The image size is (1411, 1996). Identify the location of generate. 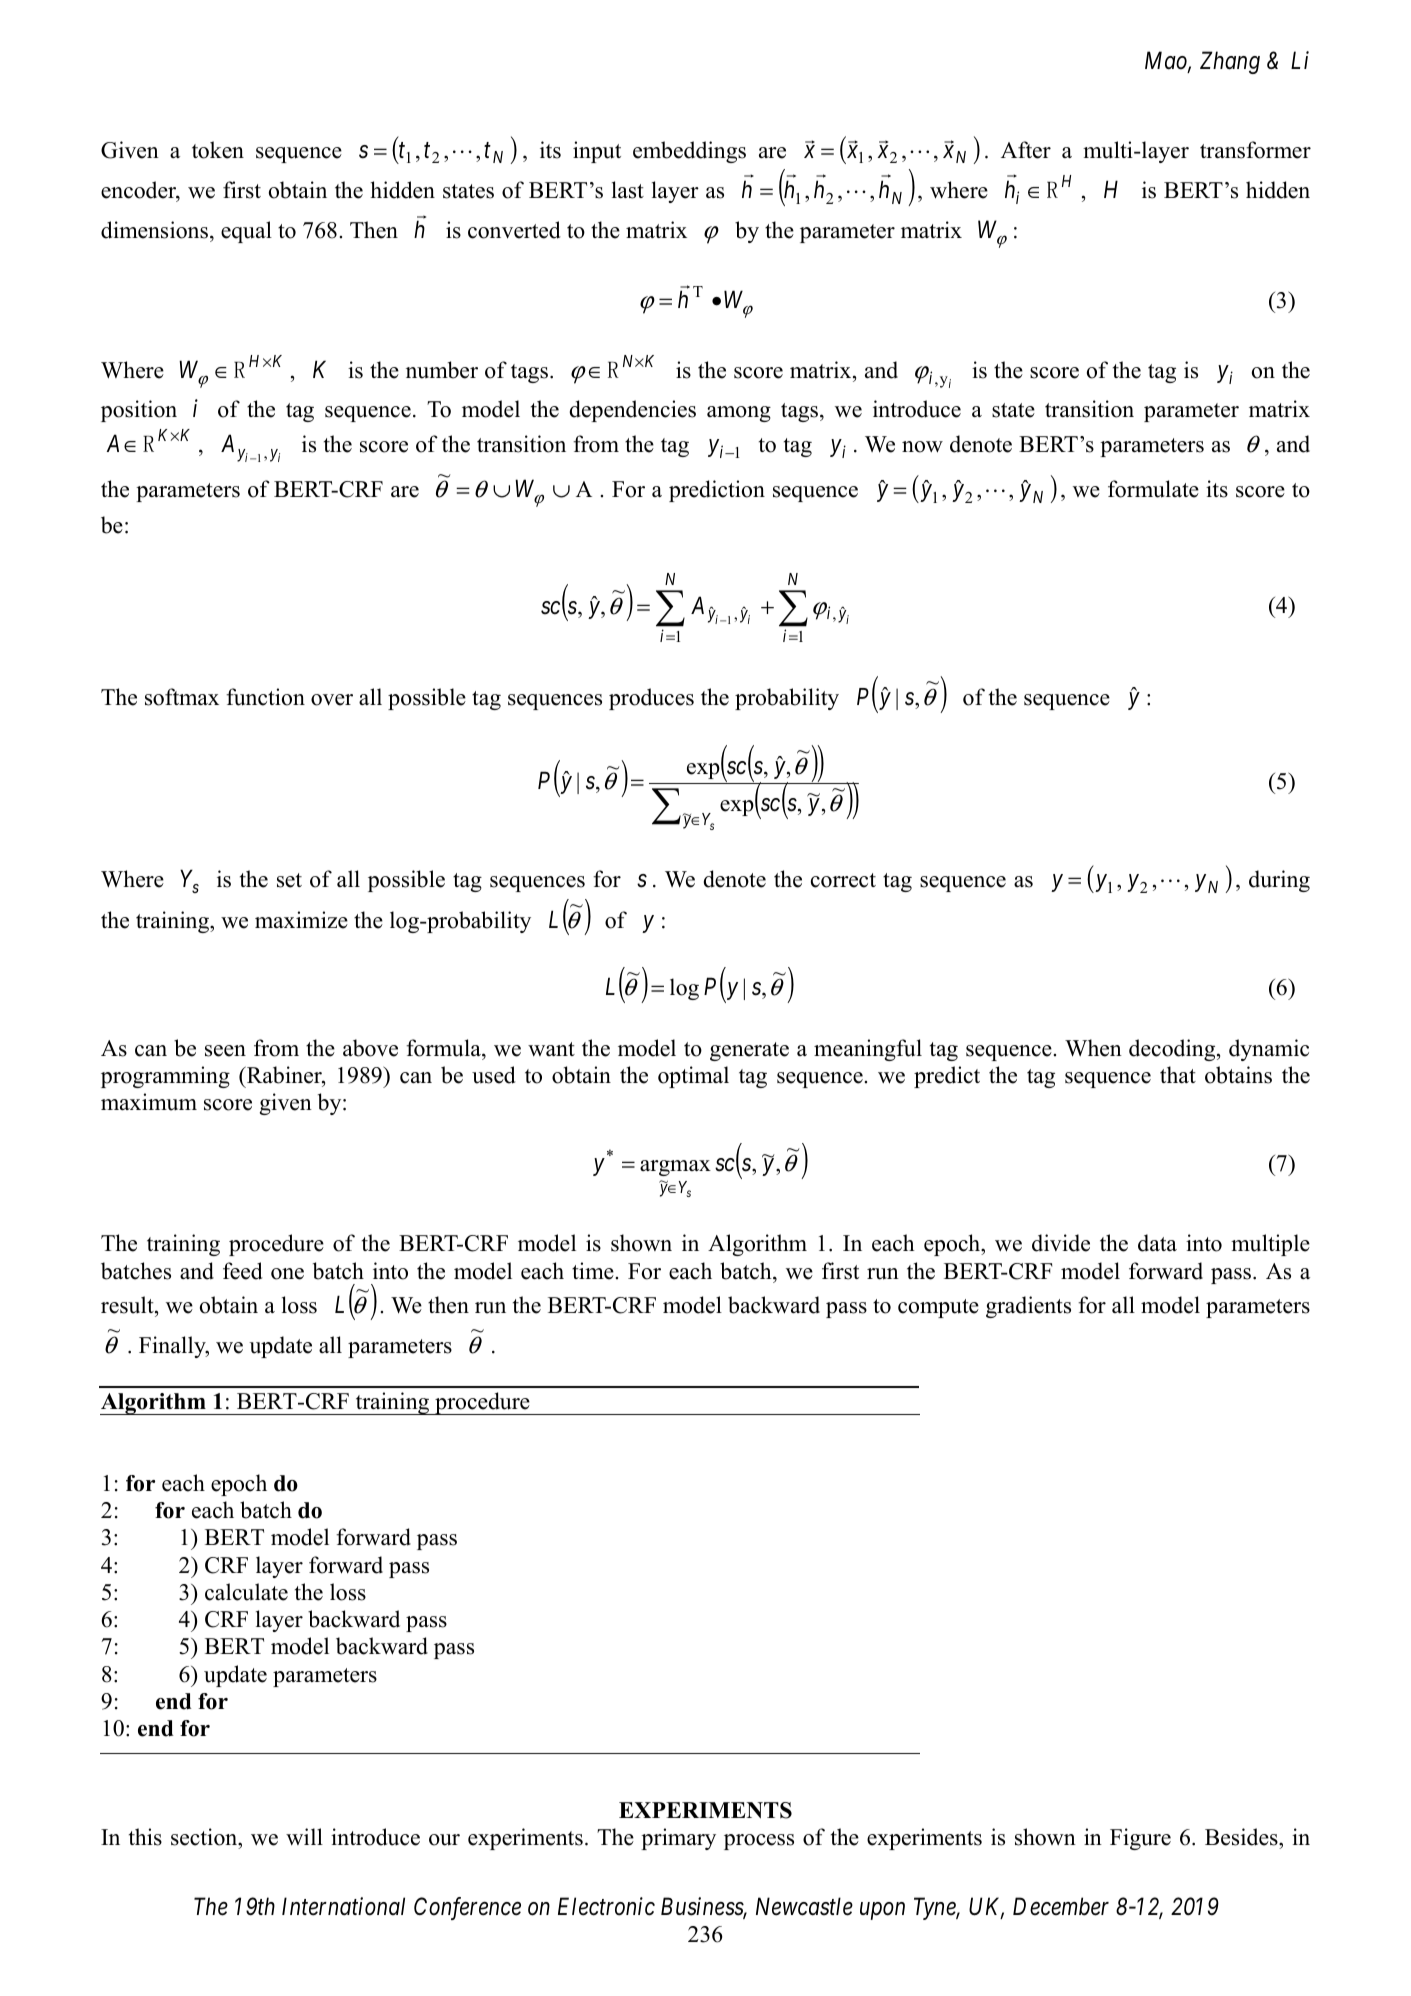
(749, 1051).
